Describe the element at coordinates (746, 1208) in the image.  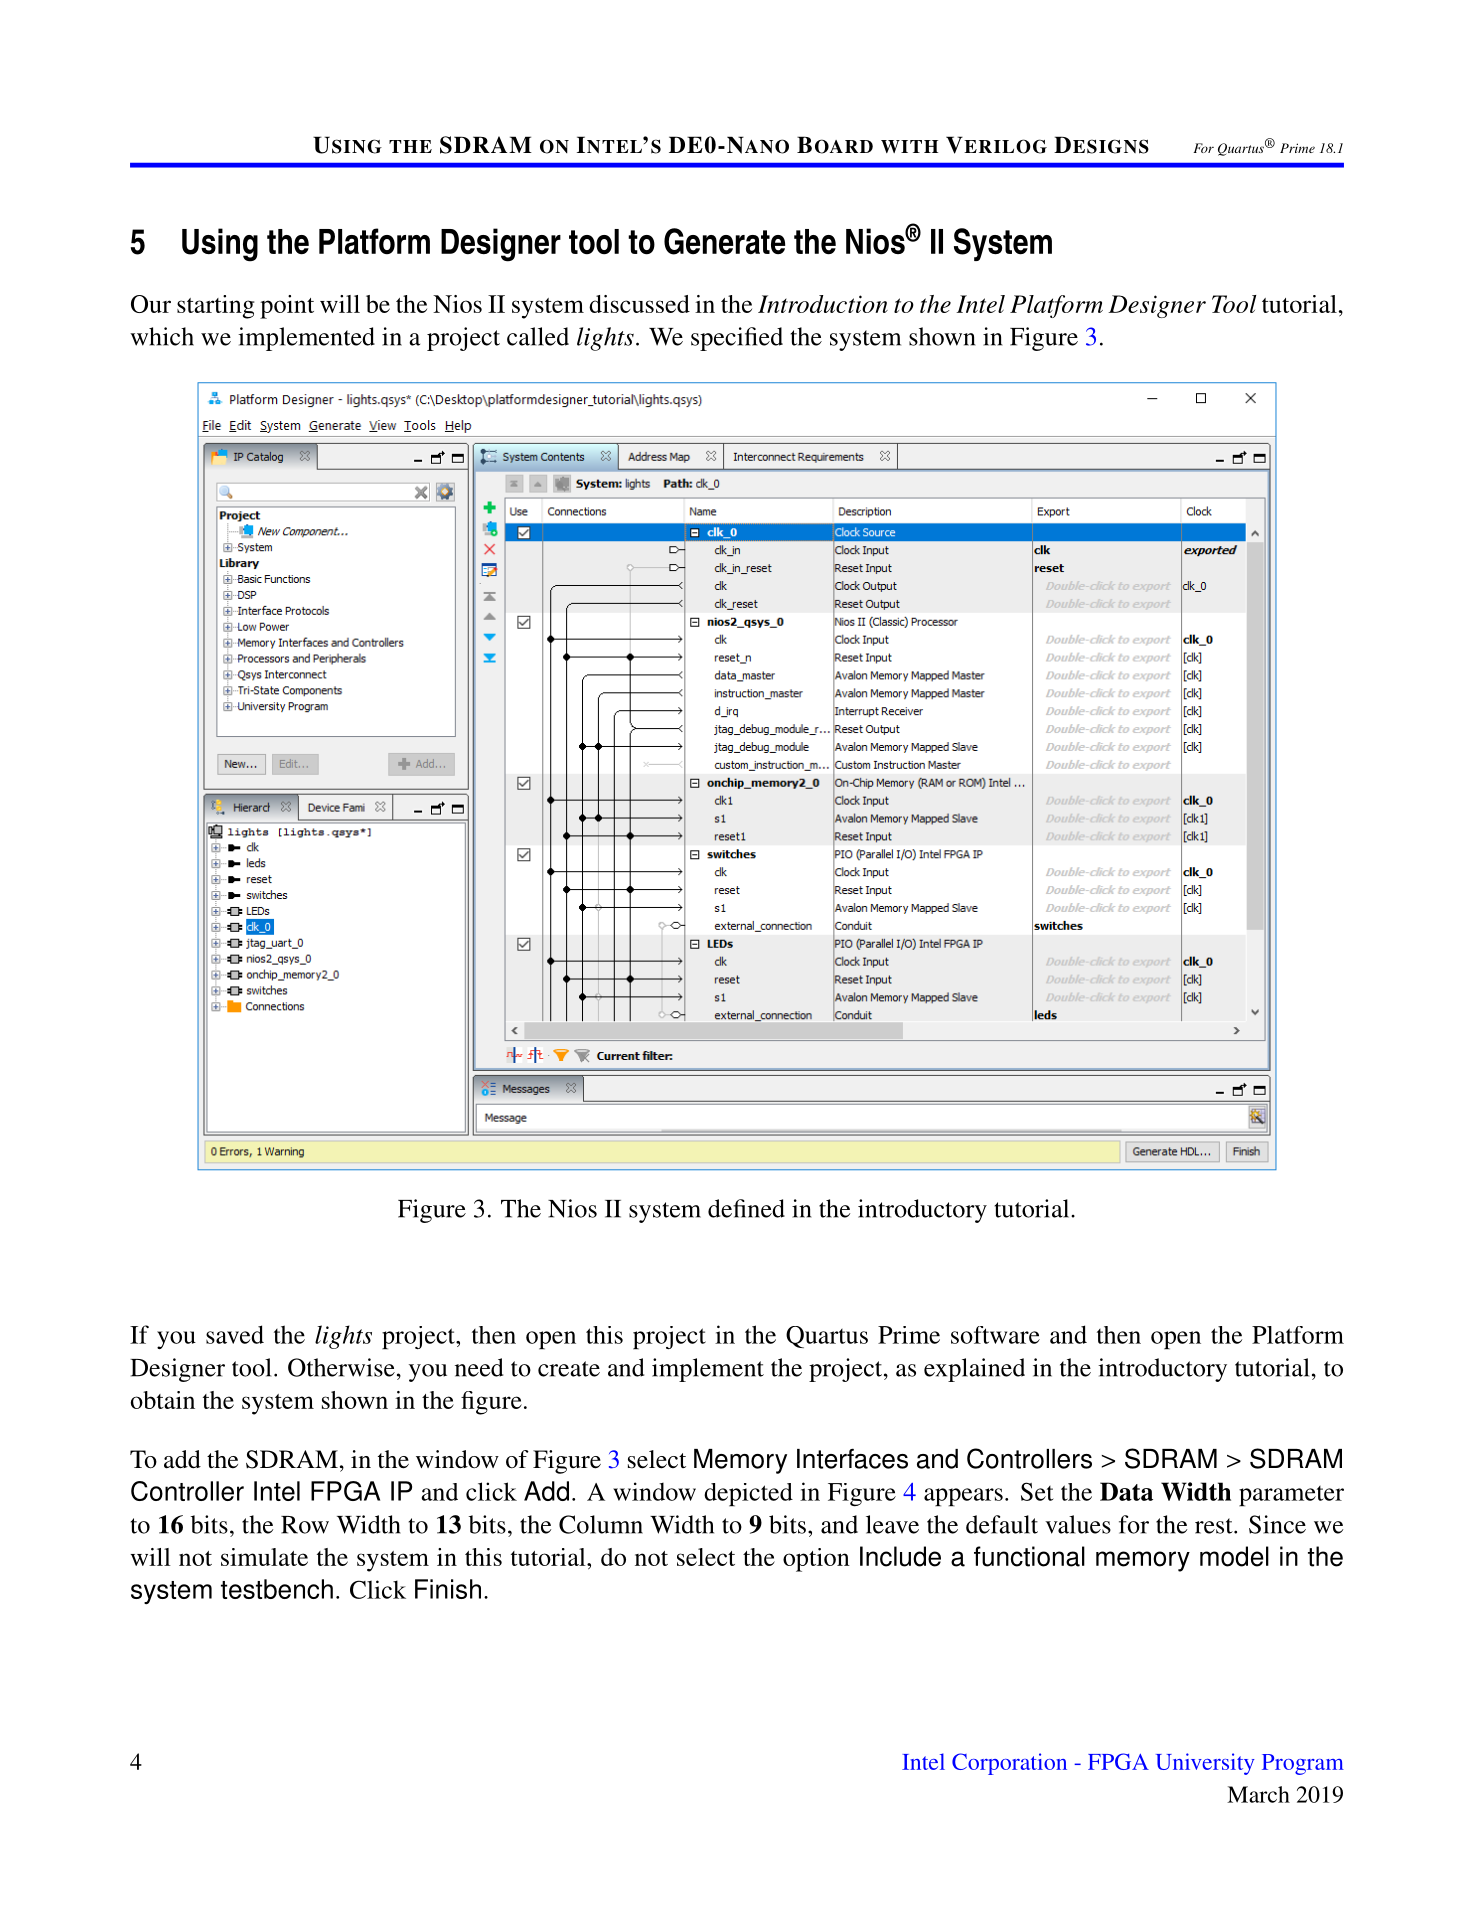
I see `defined` at that location.
